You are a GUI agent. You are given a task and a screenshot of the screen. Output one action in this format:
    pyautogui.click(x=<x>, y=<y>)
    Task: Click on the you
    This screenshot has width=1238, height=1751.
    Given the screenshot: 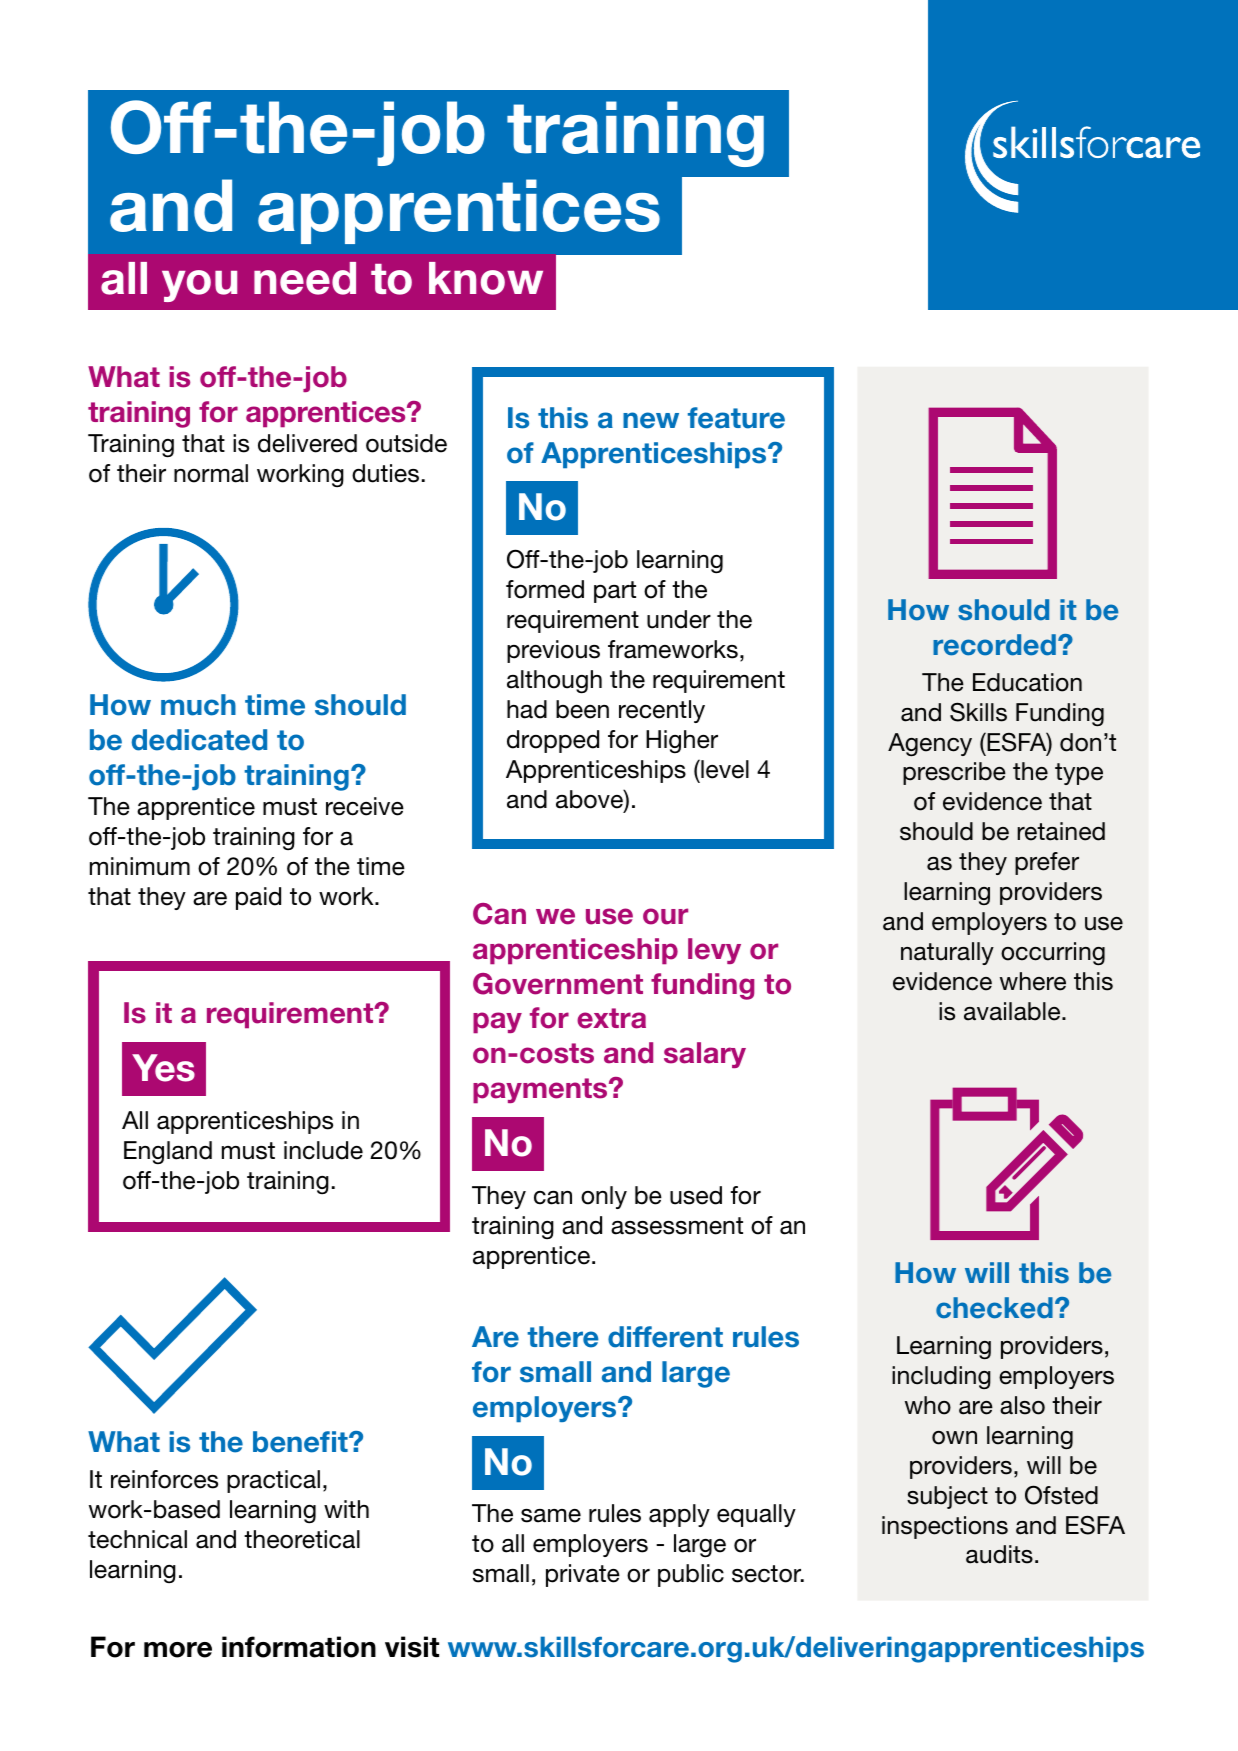 What is the action you would take?
    pyautogui.click(x=199, y=286)
